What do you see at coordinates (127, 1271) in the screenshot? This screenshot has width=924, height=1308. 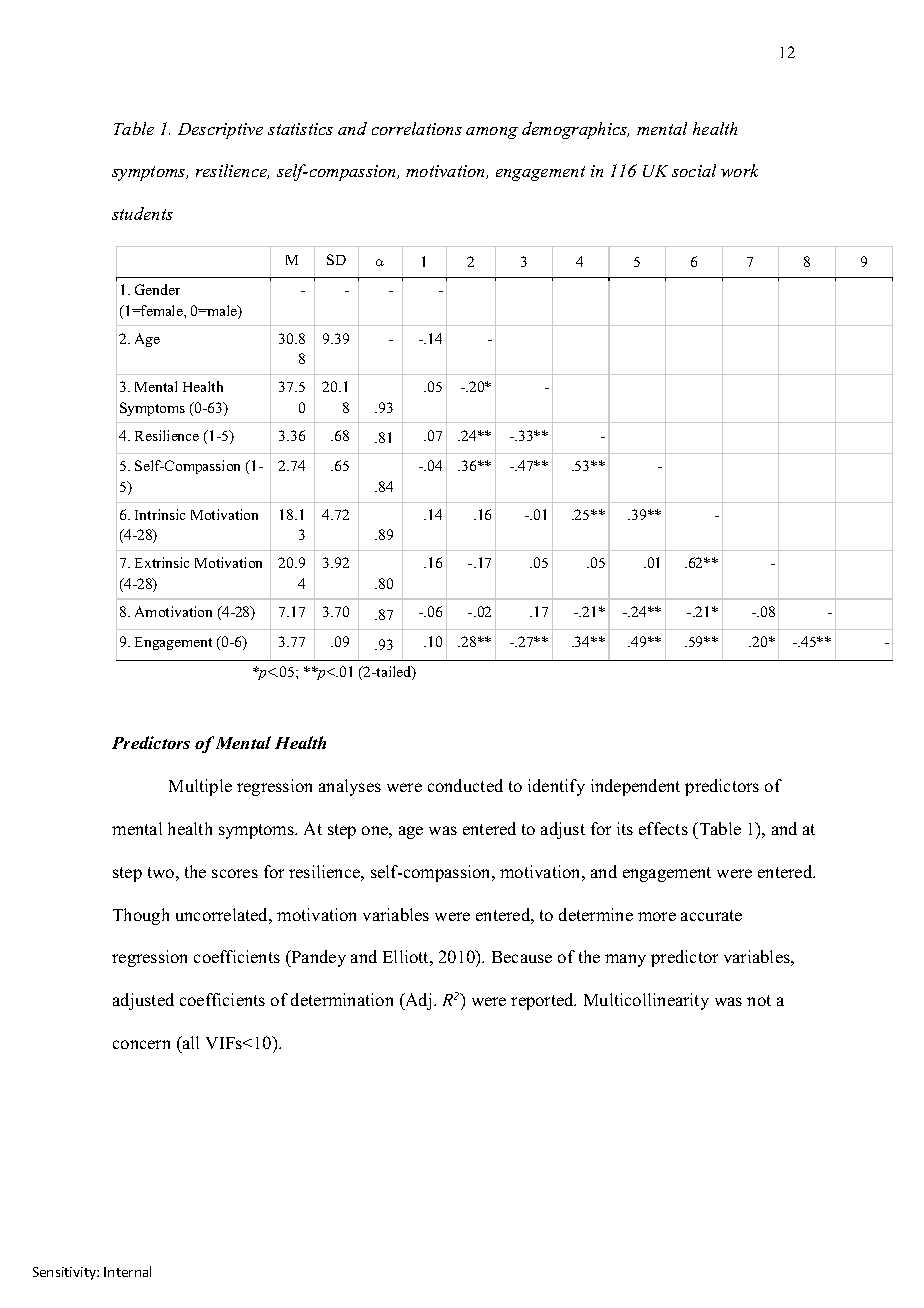 I see `Internal` at bounding box center [127, 1271].
